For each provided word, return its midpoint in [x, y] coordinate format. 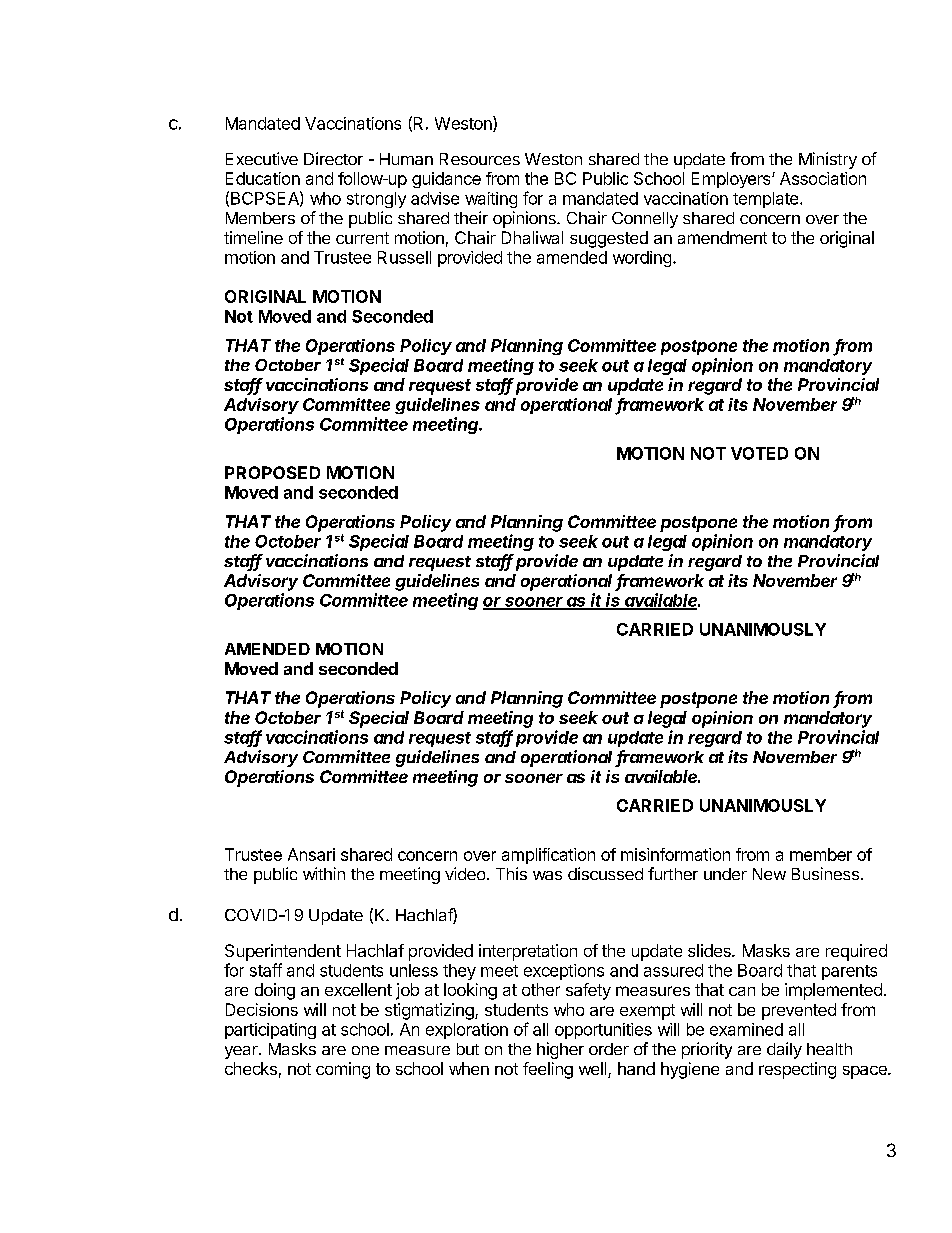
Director [333, 158]
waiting [491, 200]
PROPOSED [272, 472]
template [767, 200]
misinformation [675, 854]
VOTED [759, 453]
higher [560, 1050]
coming [343, 1070]
